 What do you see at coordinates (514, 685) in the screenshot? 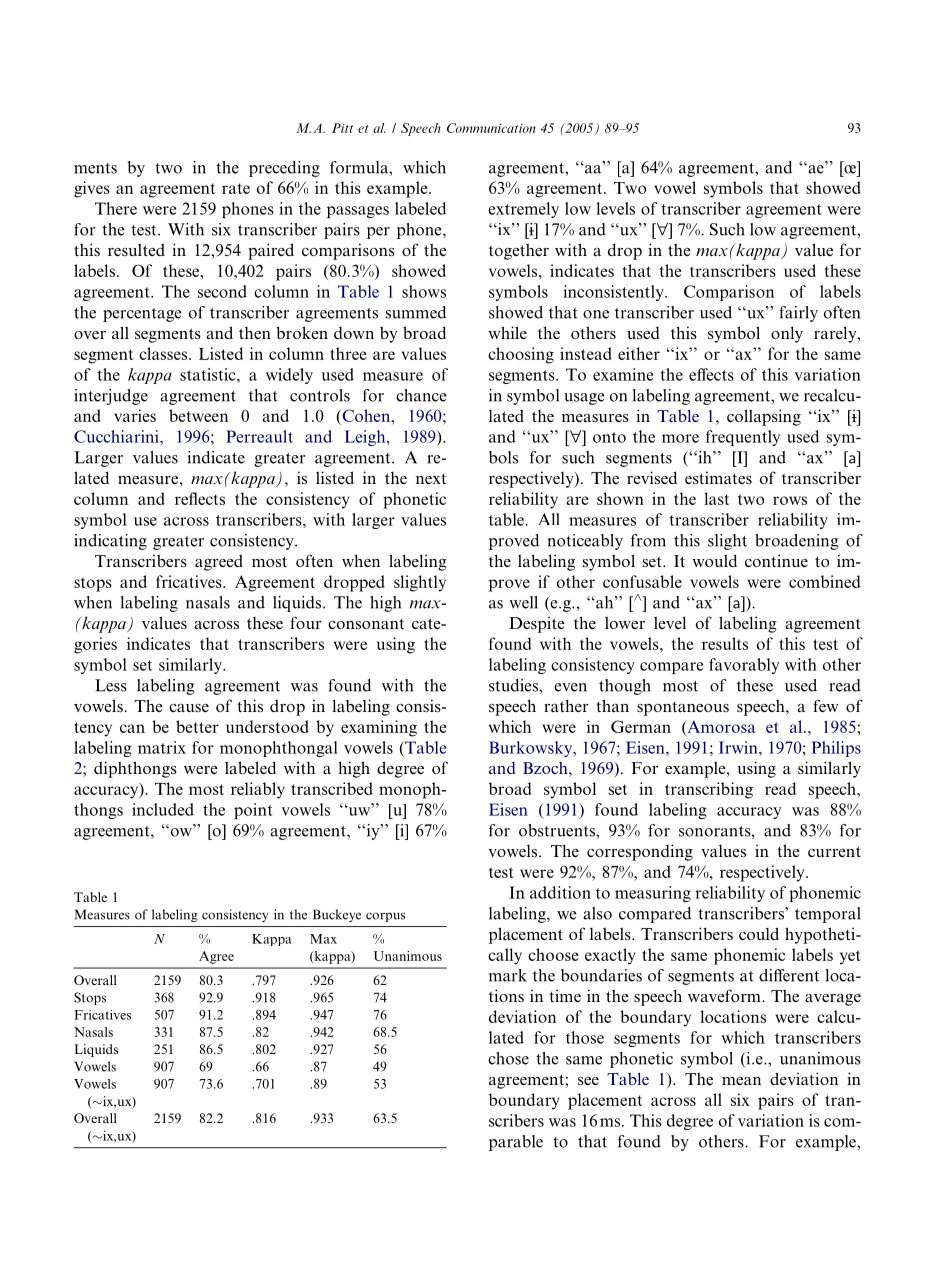
I see `studies` at bounding box center [514, 685].
